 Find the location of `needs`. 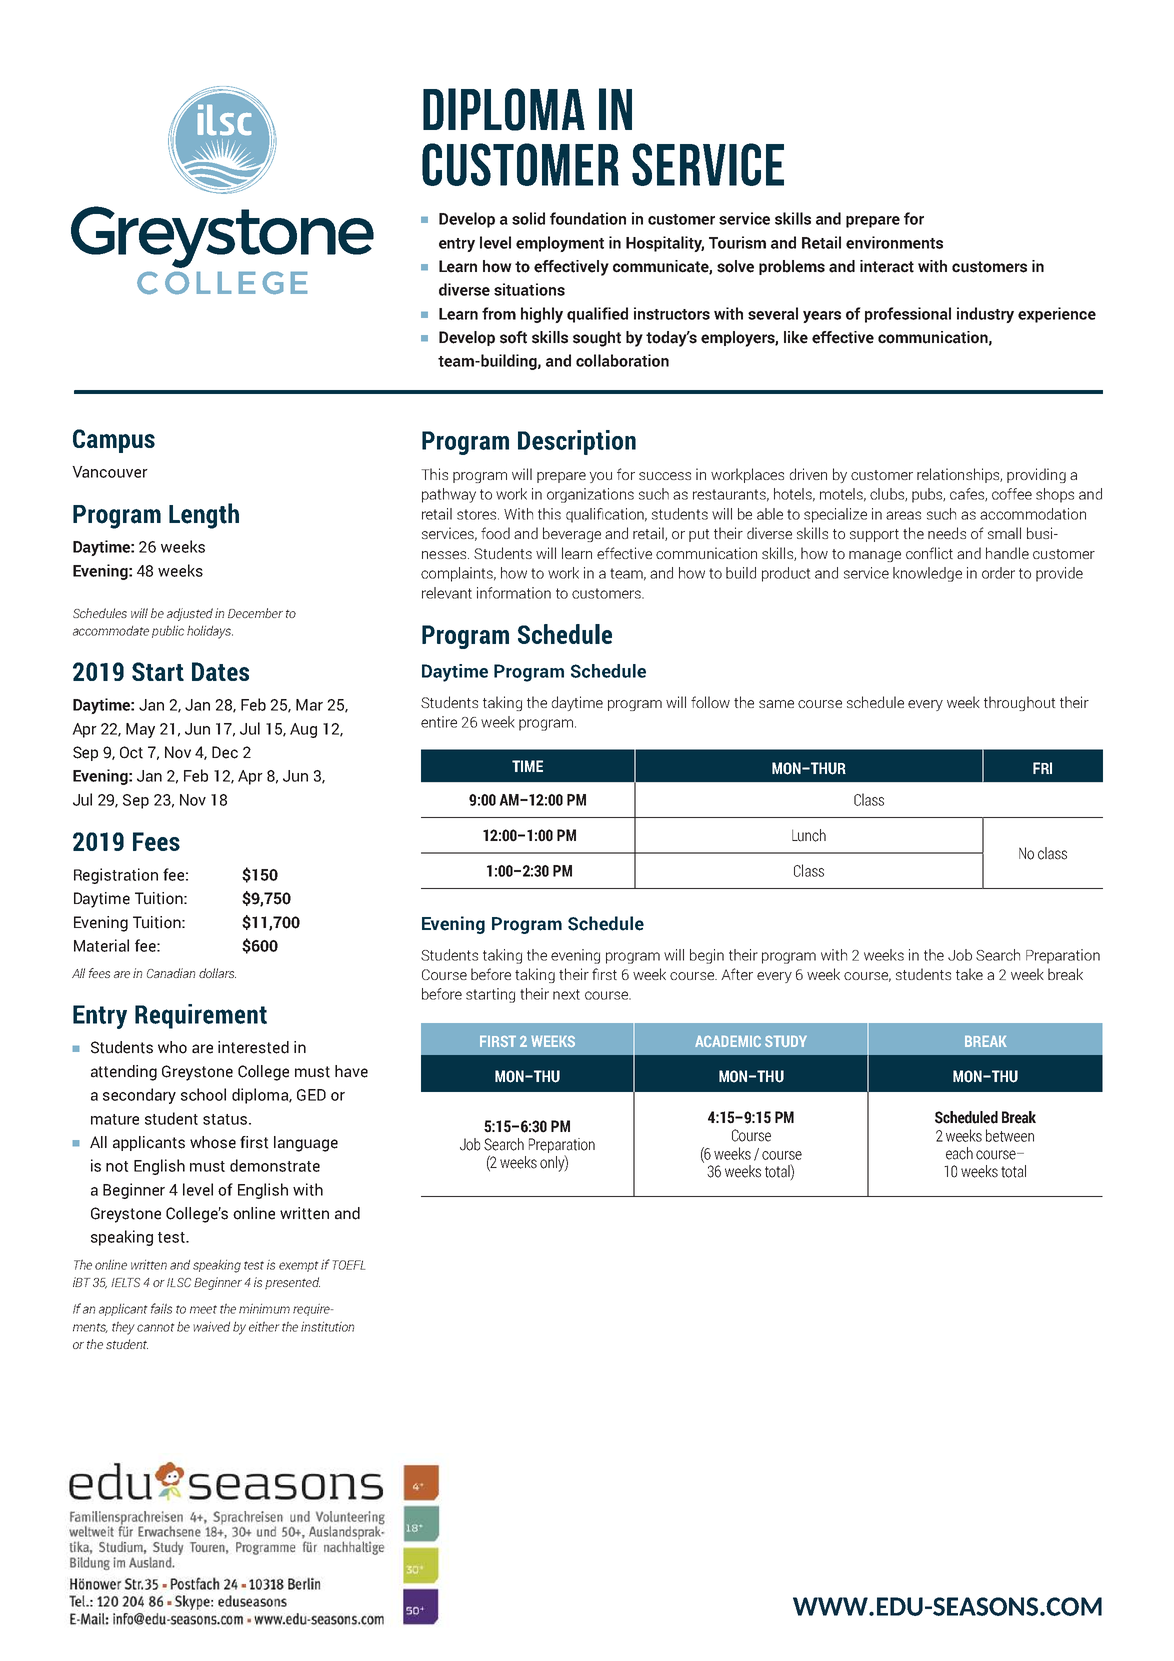

needs is located at coordinates (947, 533).
